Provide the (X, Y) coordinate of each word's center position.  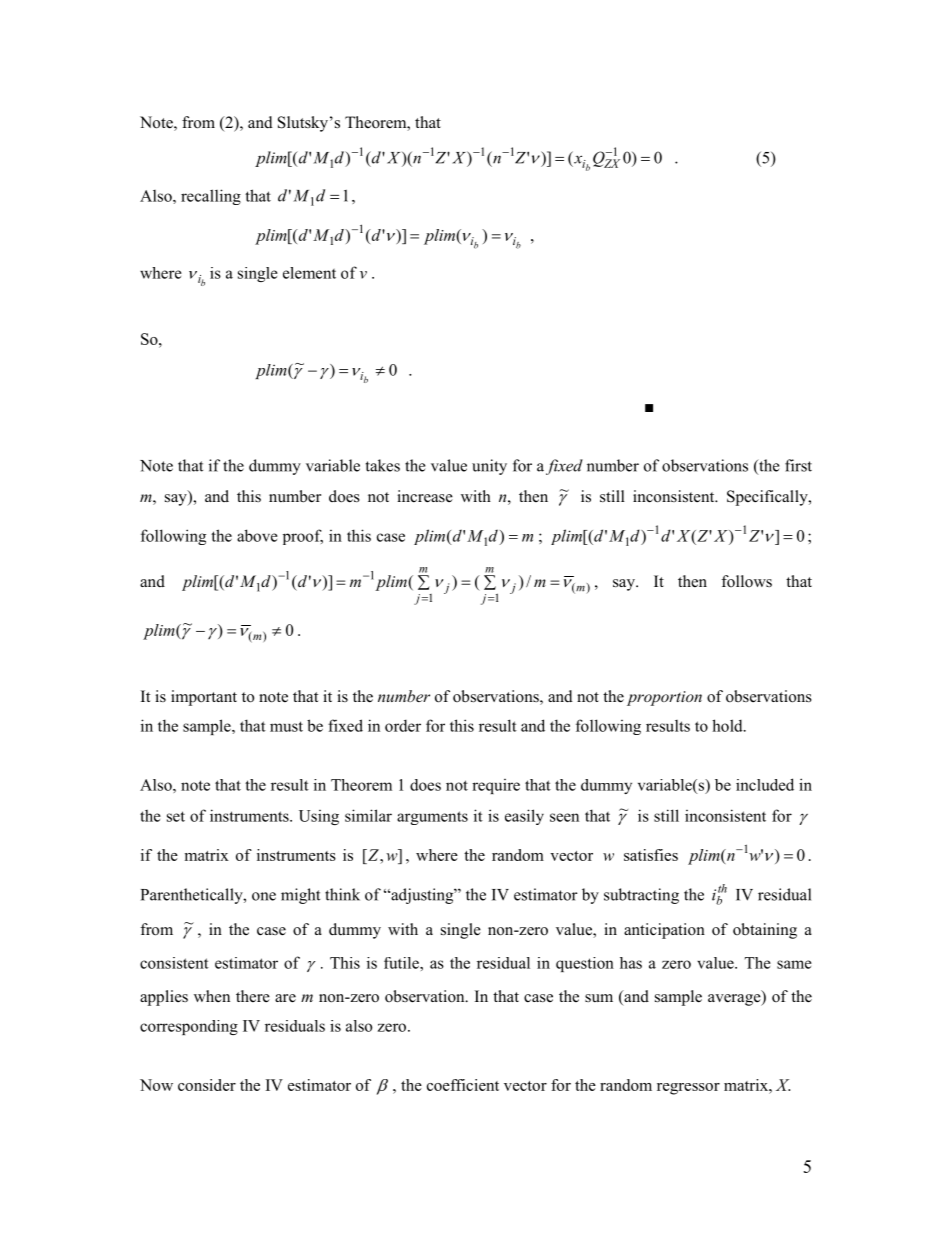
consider (207, 1085)
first (798, 465)
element (309, 273)
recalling (211, 197)
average (735, 1000)
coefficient (463, 1085)
